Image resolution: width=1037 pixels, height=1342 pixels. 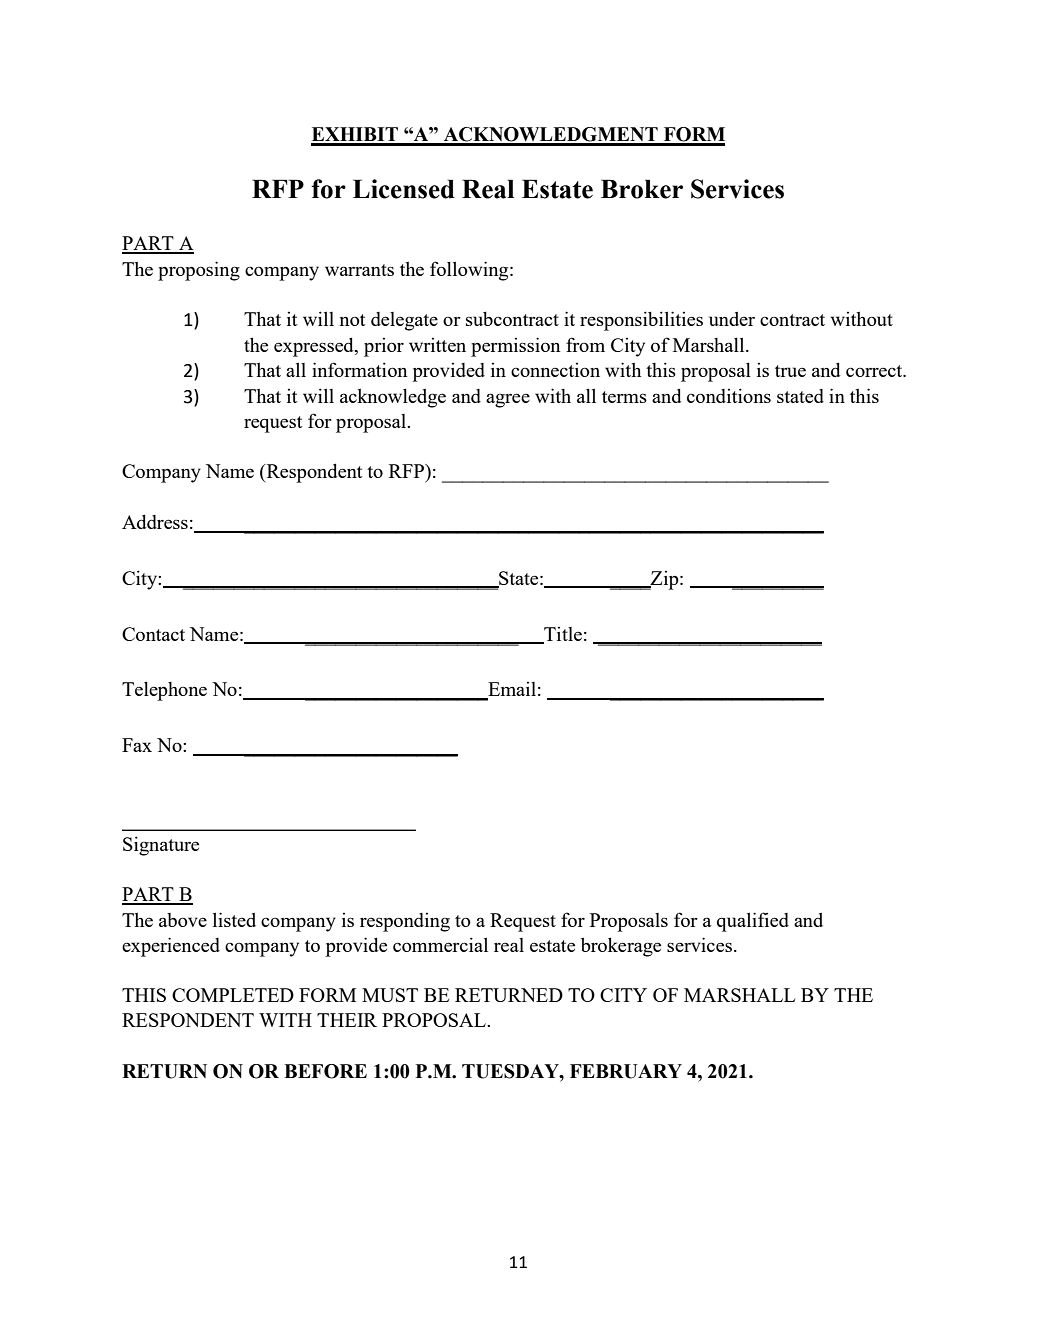 What do you see at coordinates (153, 634) in the screenshot?
I see `Contact` at bounding box center [153, 634].
